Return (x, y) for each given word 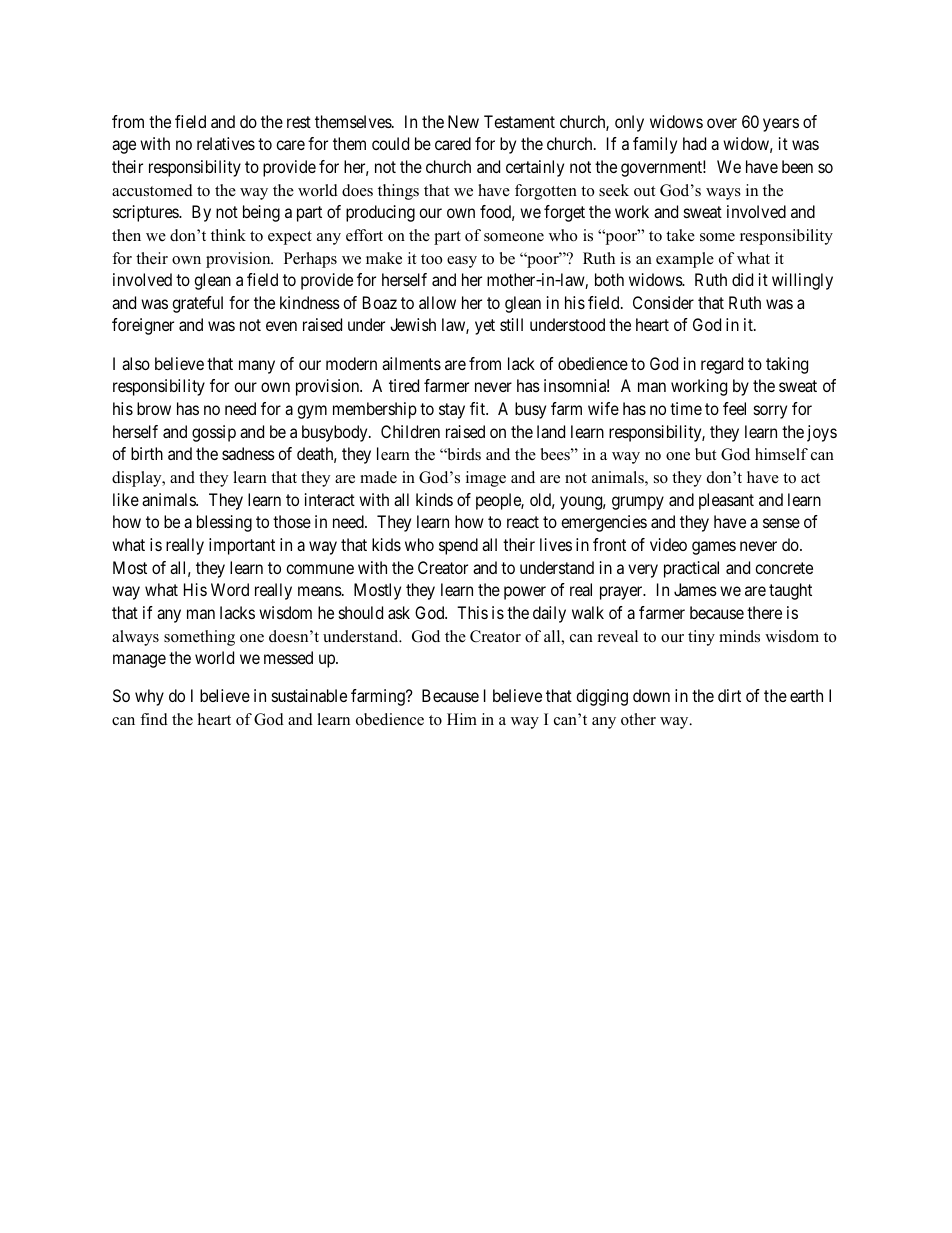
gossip (214, 433)
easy (462, 262)
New (463, 121)
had (694, 143)
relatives (226, 143)
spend (458, 546)
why (149, 697)
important (242, 546)
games (714, 548)
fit (479, 408)
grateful (197, 304)
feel (734, 408)
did (742, 279)
